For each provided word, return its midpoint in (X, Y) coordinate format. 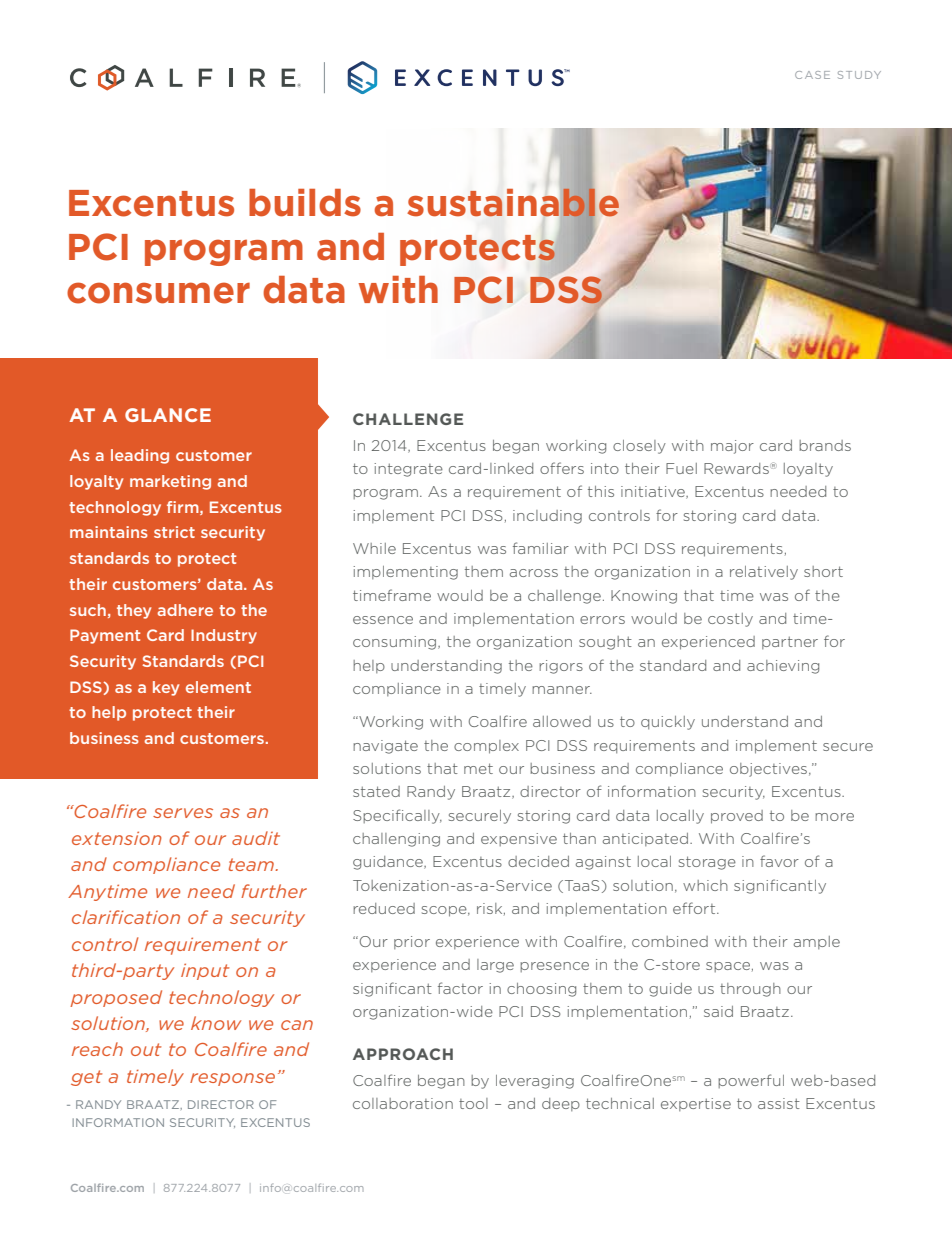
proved (737, 817)
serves (183, 813)
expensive (519, 839)
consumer (158, 293)
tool (473, 1103)
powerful (751, 1081)
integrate (408, 470)
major (732, 447)
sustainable (513, 202)
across (534, 573)
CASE (812, 75)
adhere (185, 610)
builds (305, 203)
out (146, 1049)
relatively (764, 573)
